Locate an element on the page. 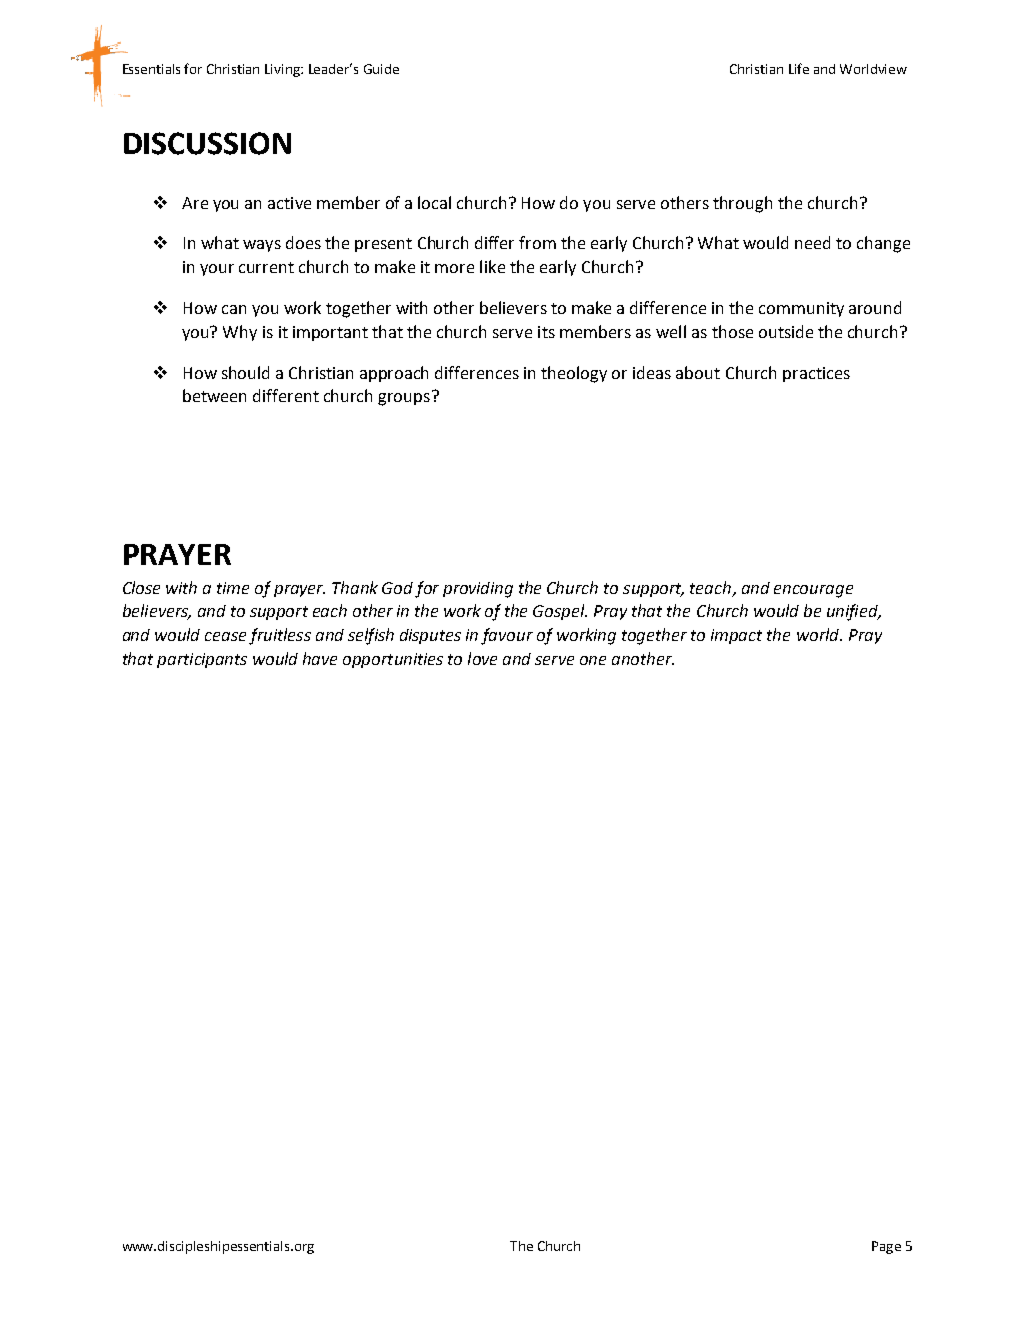 Image resolution: width=1033 pixels, height=1337 pixels. Guide is located at coordinates (381, 69).
